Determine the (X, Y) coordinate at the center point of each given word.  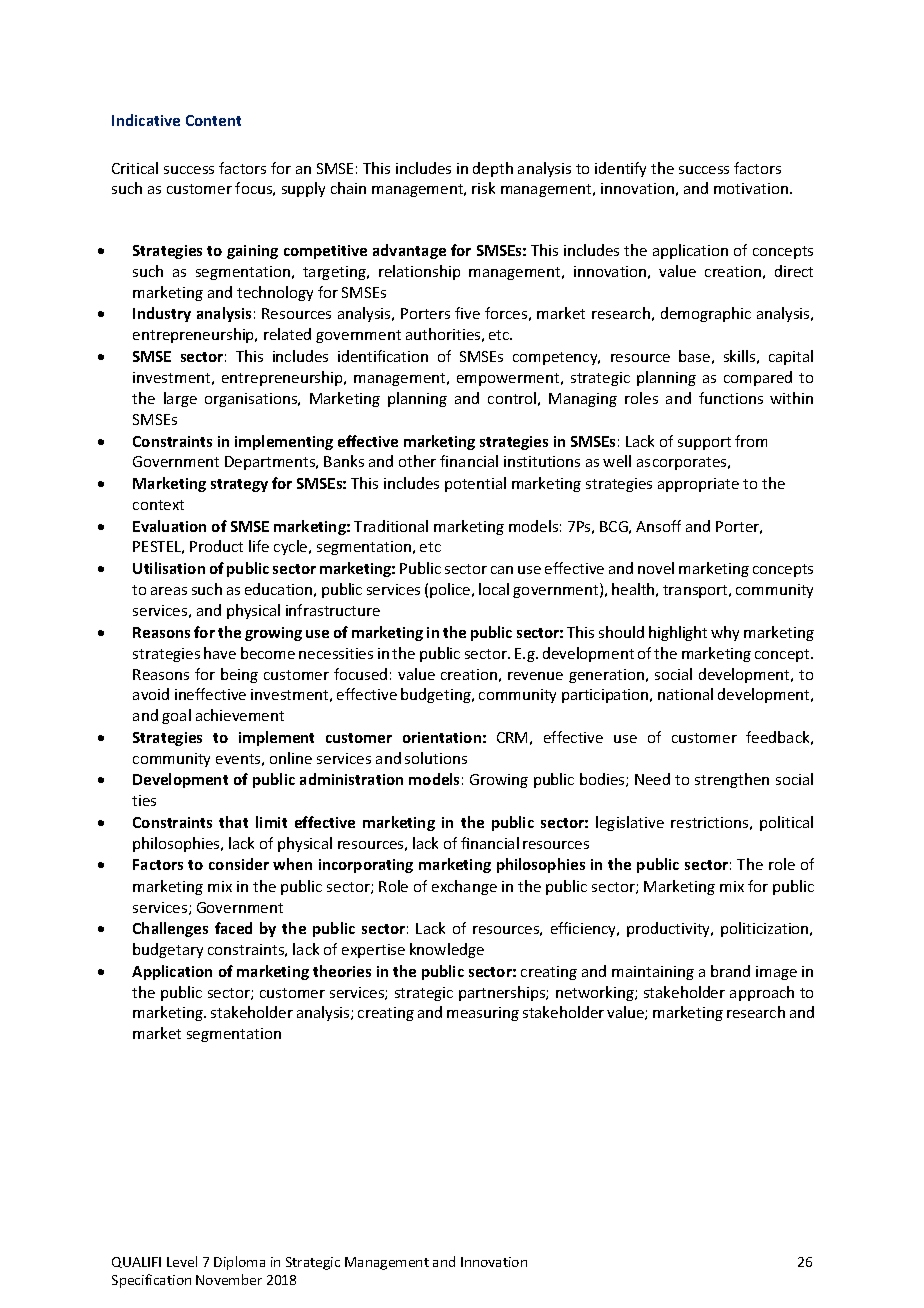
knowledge (447, 950)
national (685, 694)
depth (493, 169)
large (180, 399)
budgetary (168, 950)
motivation (751, 188)
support (704, 443)
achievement (240, 715)
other (417, 461)
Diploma (239, 1263)
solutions (436, 758)
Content (213, 120)
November (229, 1279)
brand (730, 971)
